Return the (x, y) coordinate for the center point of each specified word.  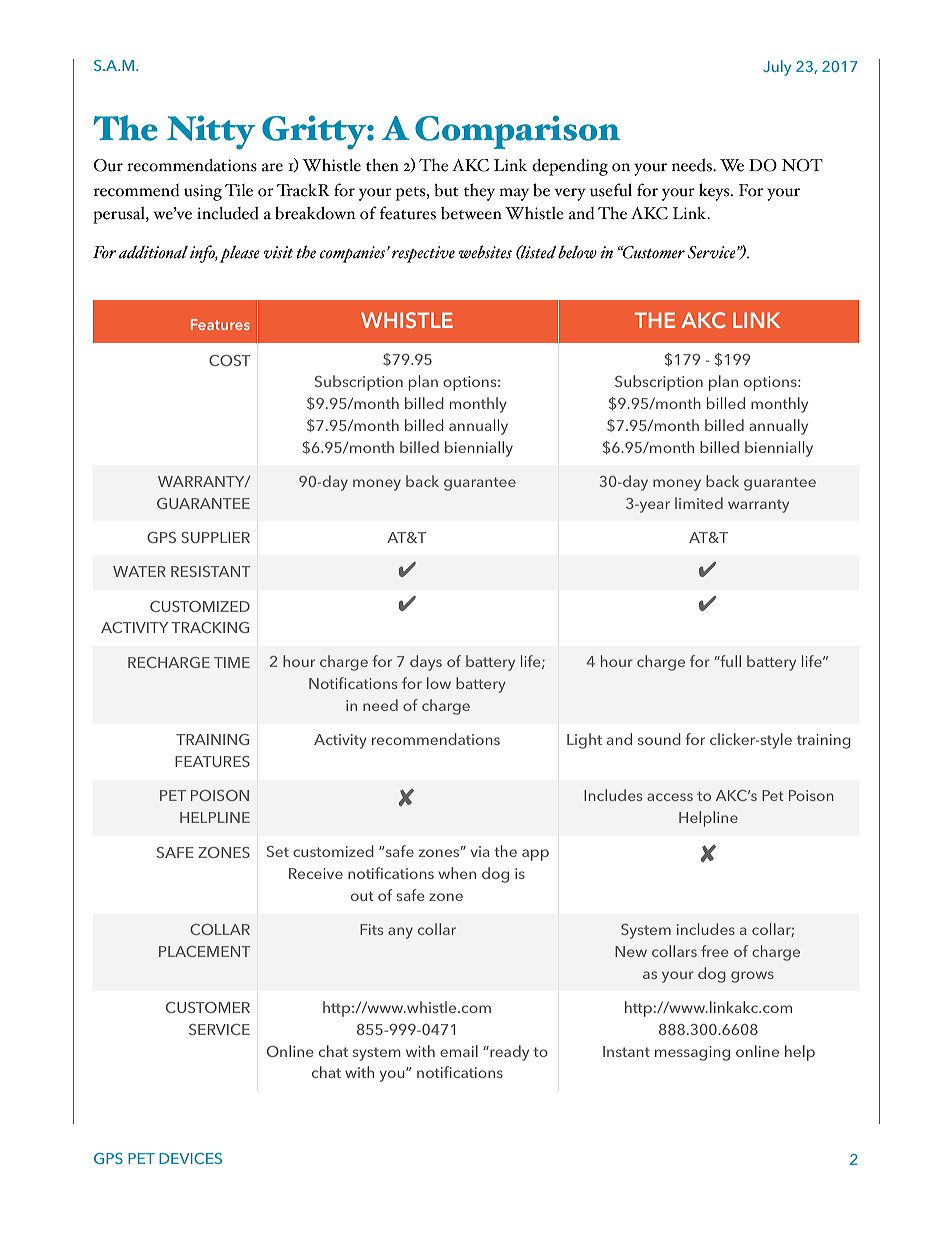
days (426, 663)
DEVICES (190, 1158)
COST (229, 360)
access (670, 797)
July (777, 68)
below (577, 252)
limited (699, 503)
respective (423, 254)
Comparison (517, 132)
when (457, 873)
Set (278, 851)
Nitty (211, 132)
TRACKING (210, 627)
